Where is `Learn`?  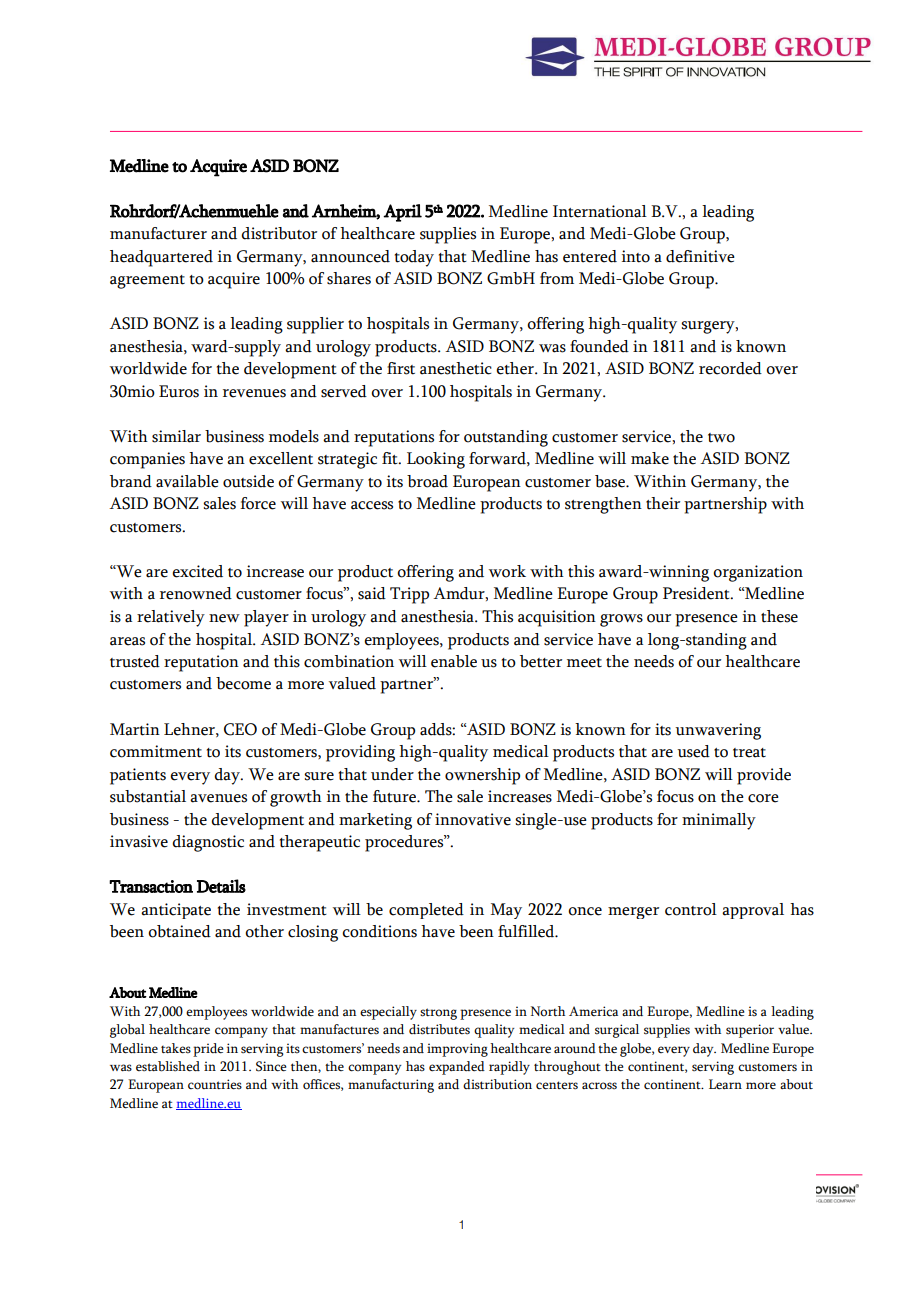
Learn is located at coordinates (725, 1084).
